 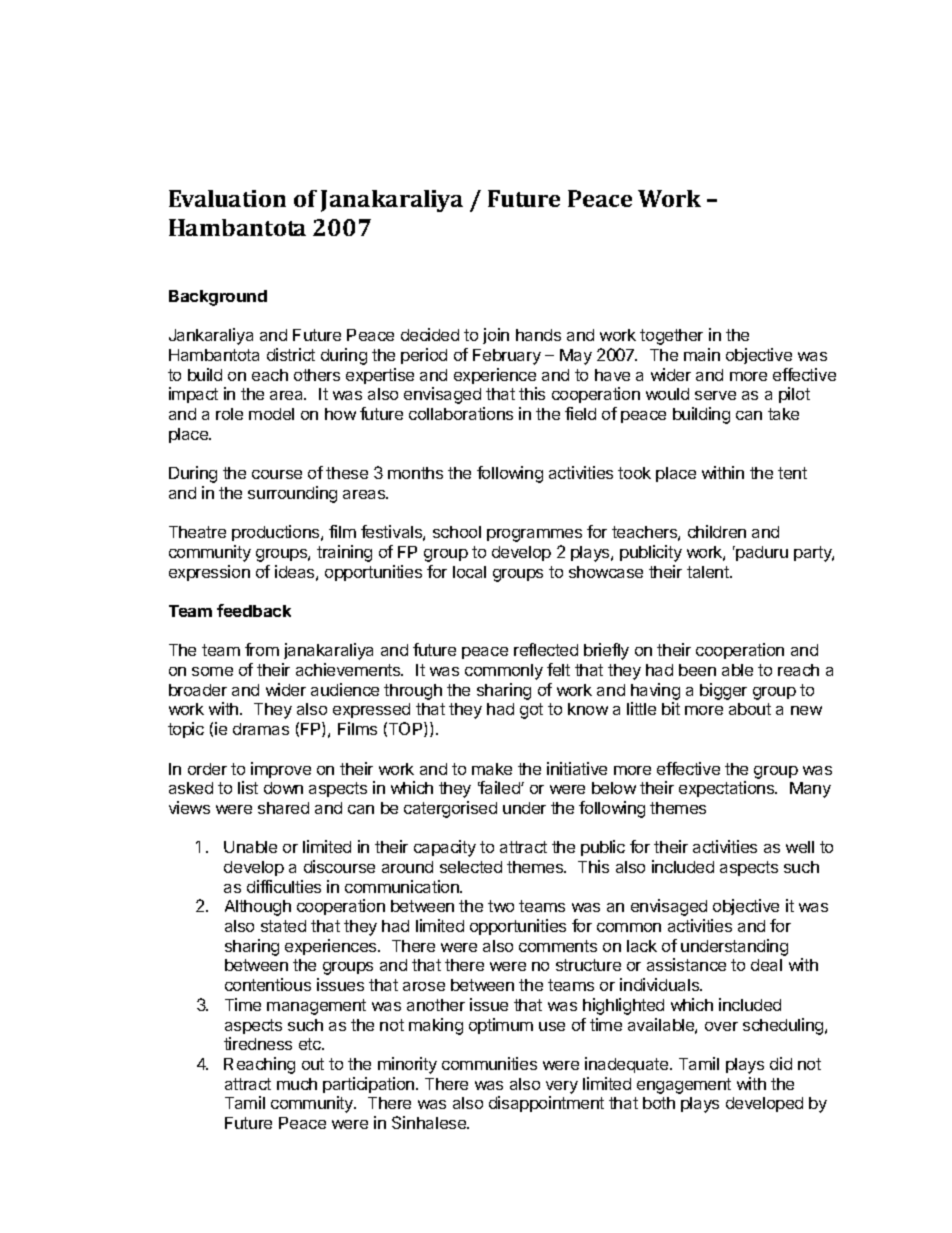 I want to click on together, so click(x=671, y=337).
